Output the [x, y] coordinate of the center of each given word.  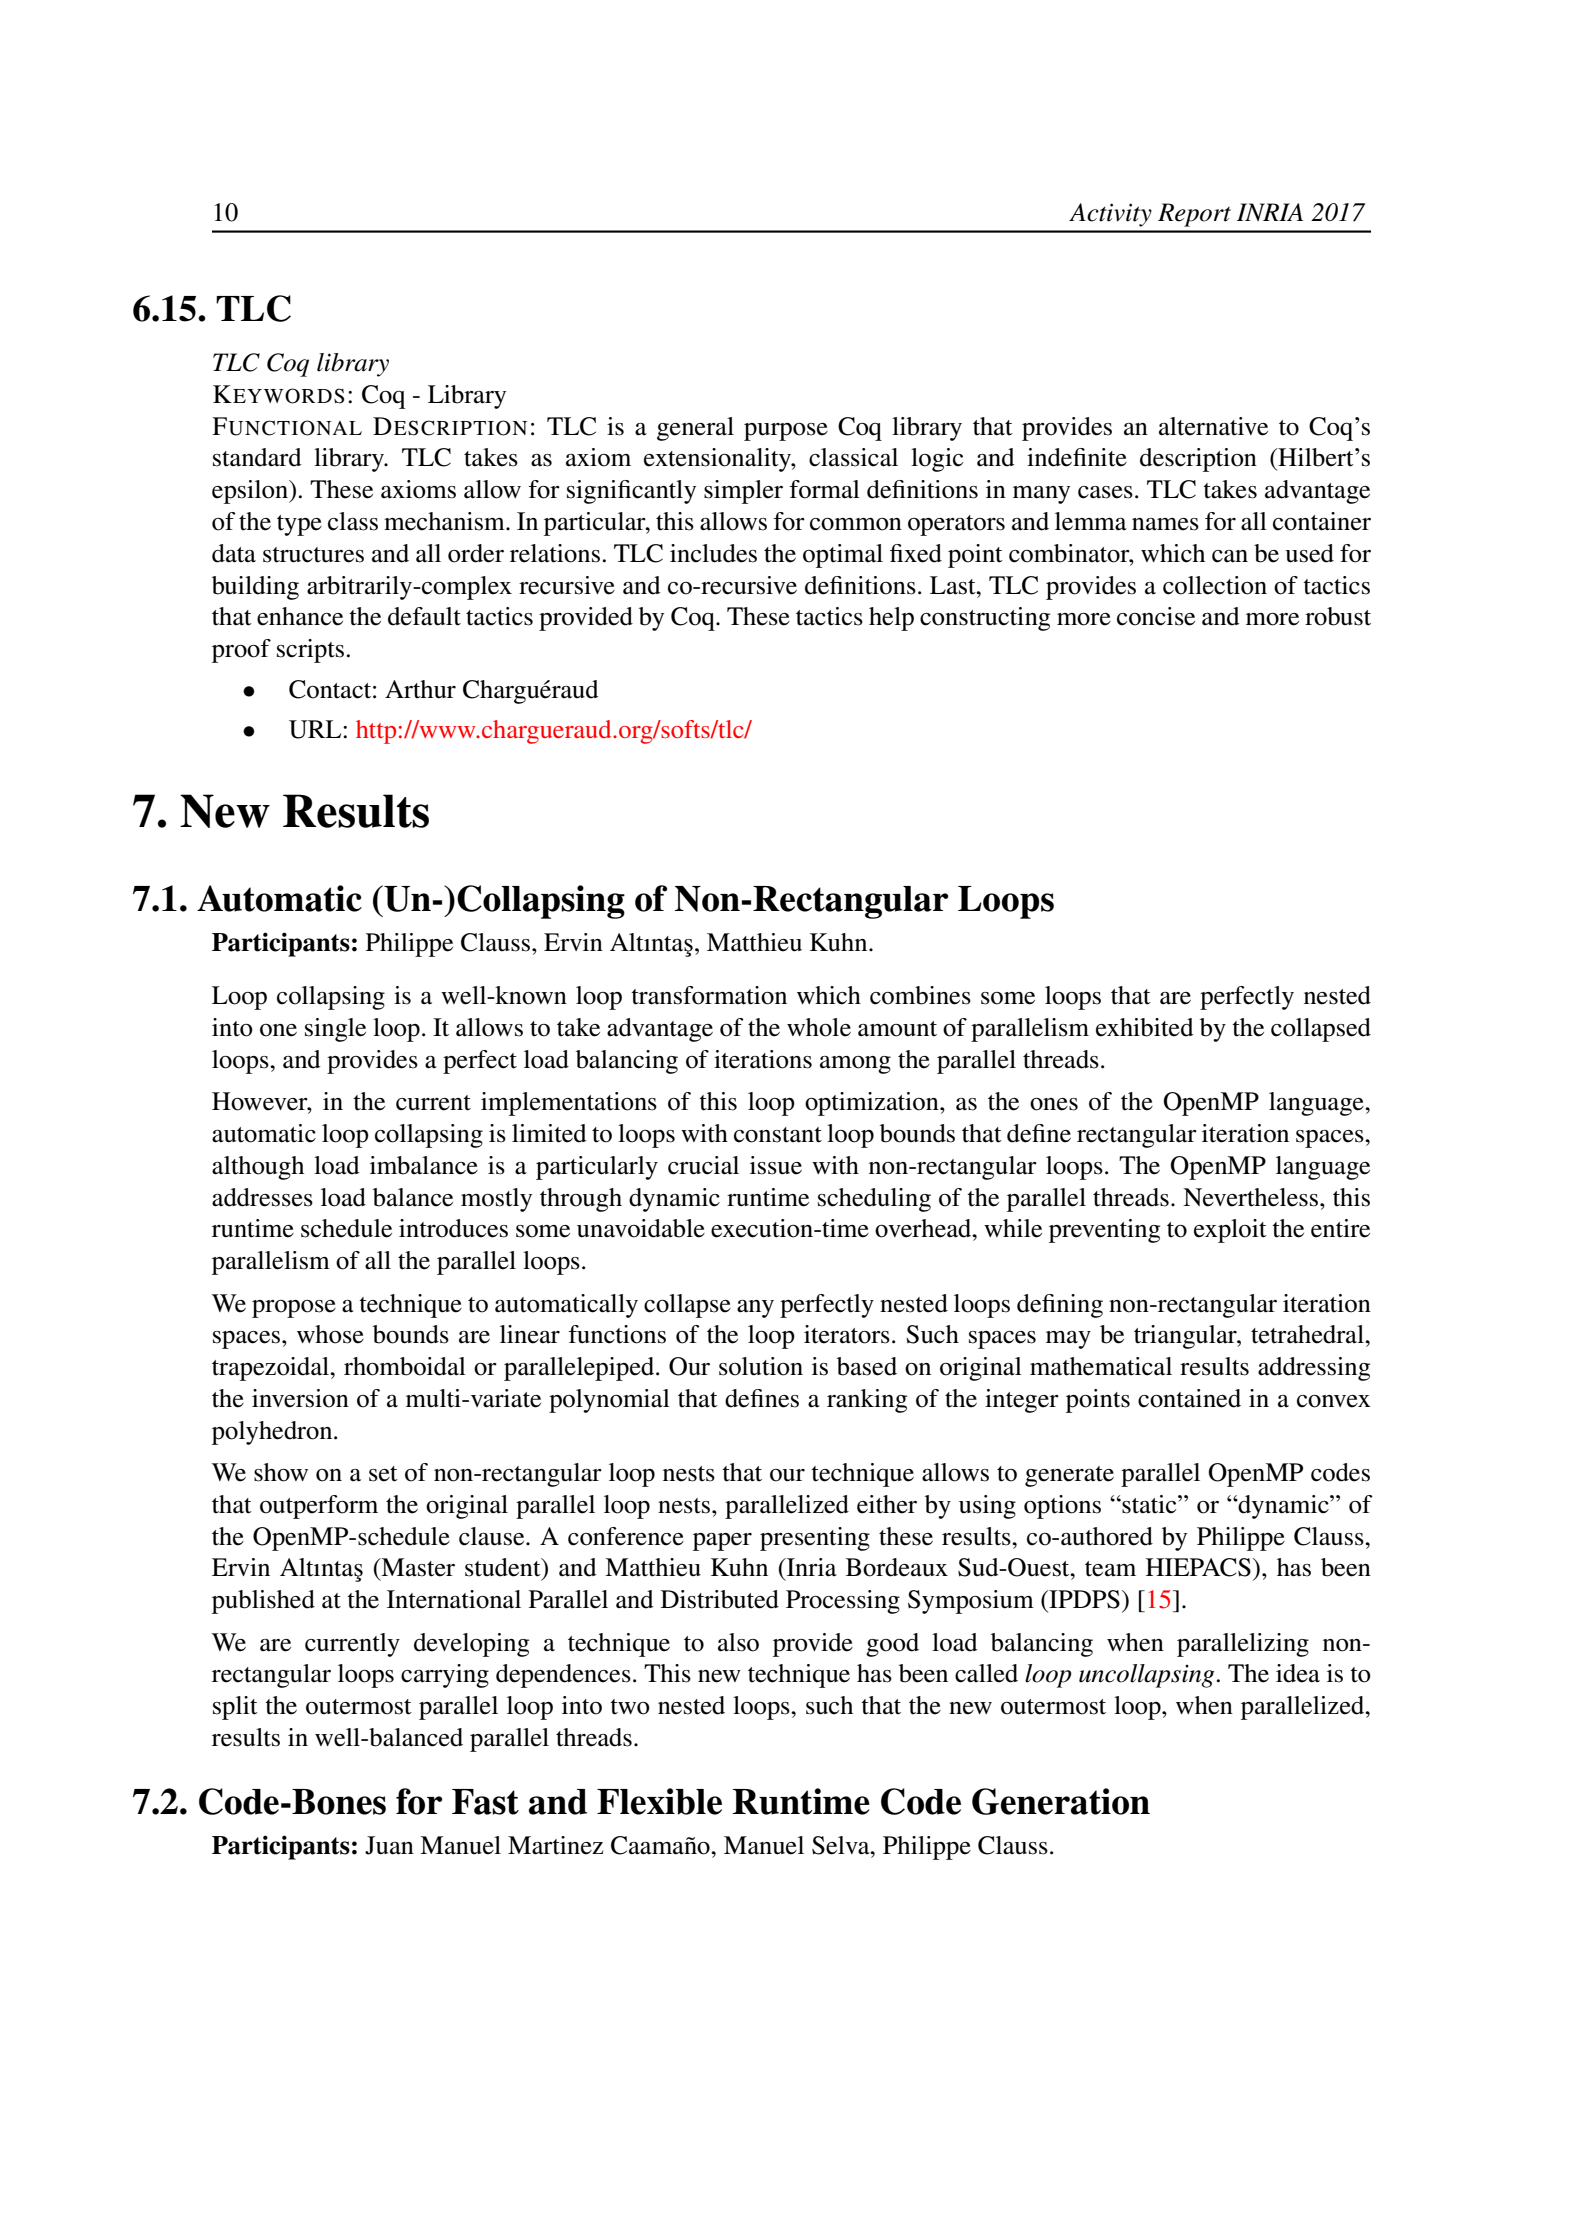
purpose [786, 432]
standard [257, 457]
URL [316, 729]
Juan [389, 1845]
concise [1156, 616]
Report [1194, 215]
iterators [847, 1334]
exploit [1230, 1231]
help [891, 619]
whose [330, 1334]
